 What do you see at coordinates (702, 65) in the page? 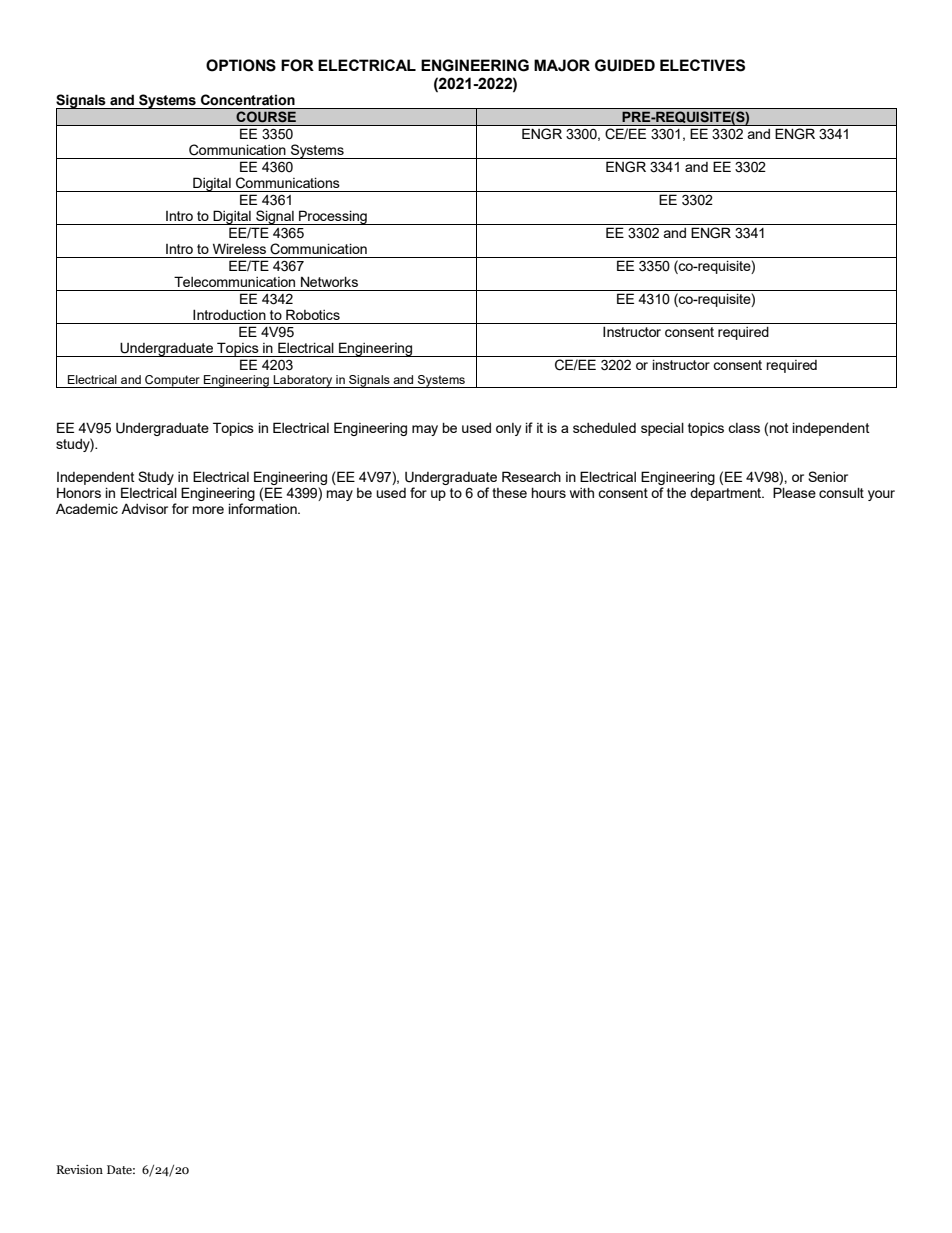
I see `ELECTIVES` at bounding box center [702, 65].
